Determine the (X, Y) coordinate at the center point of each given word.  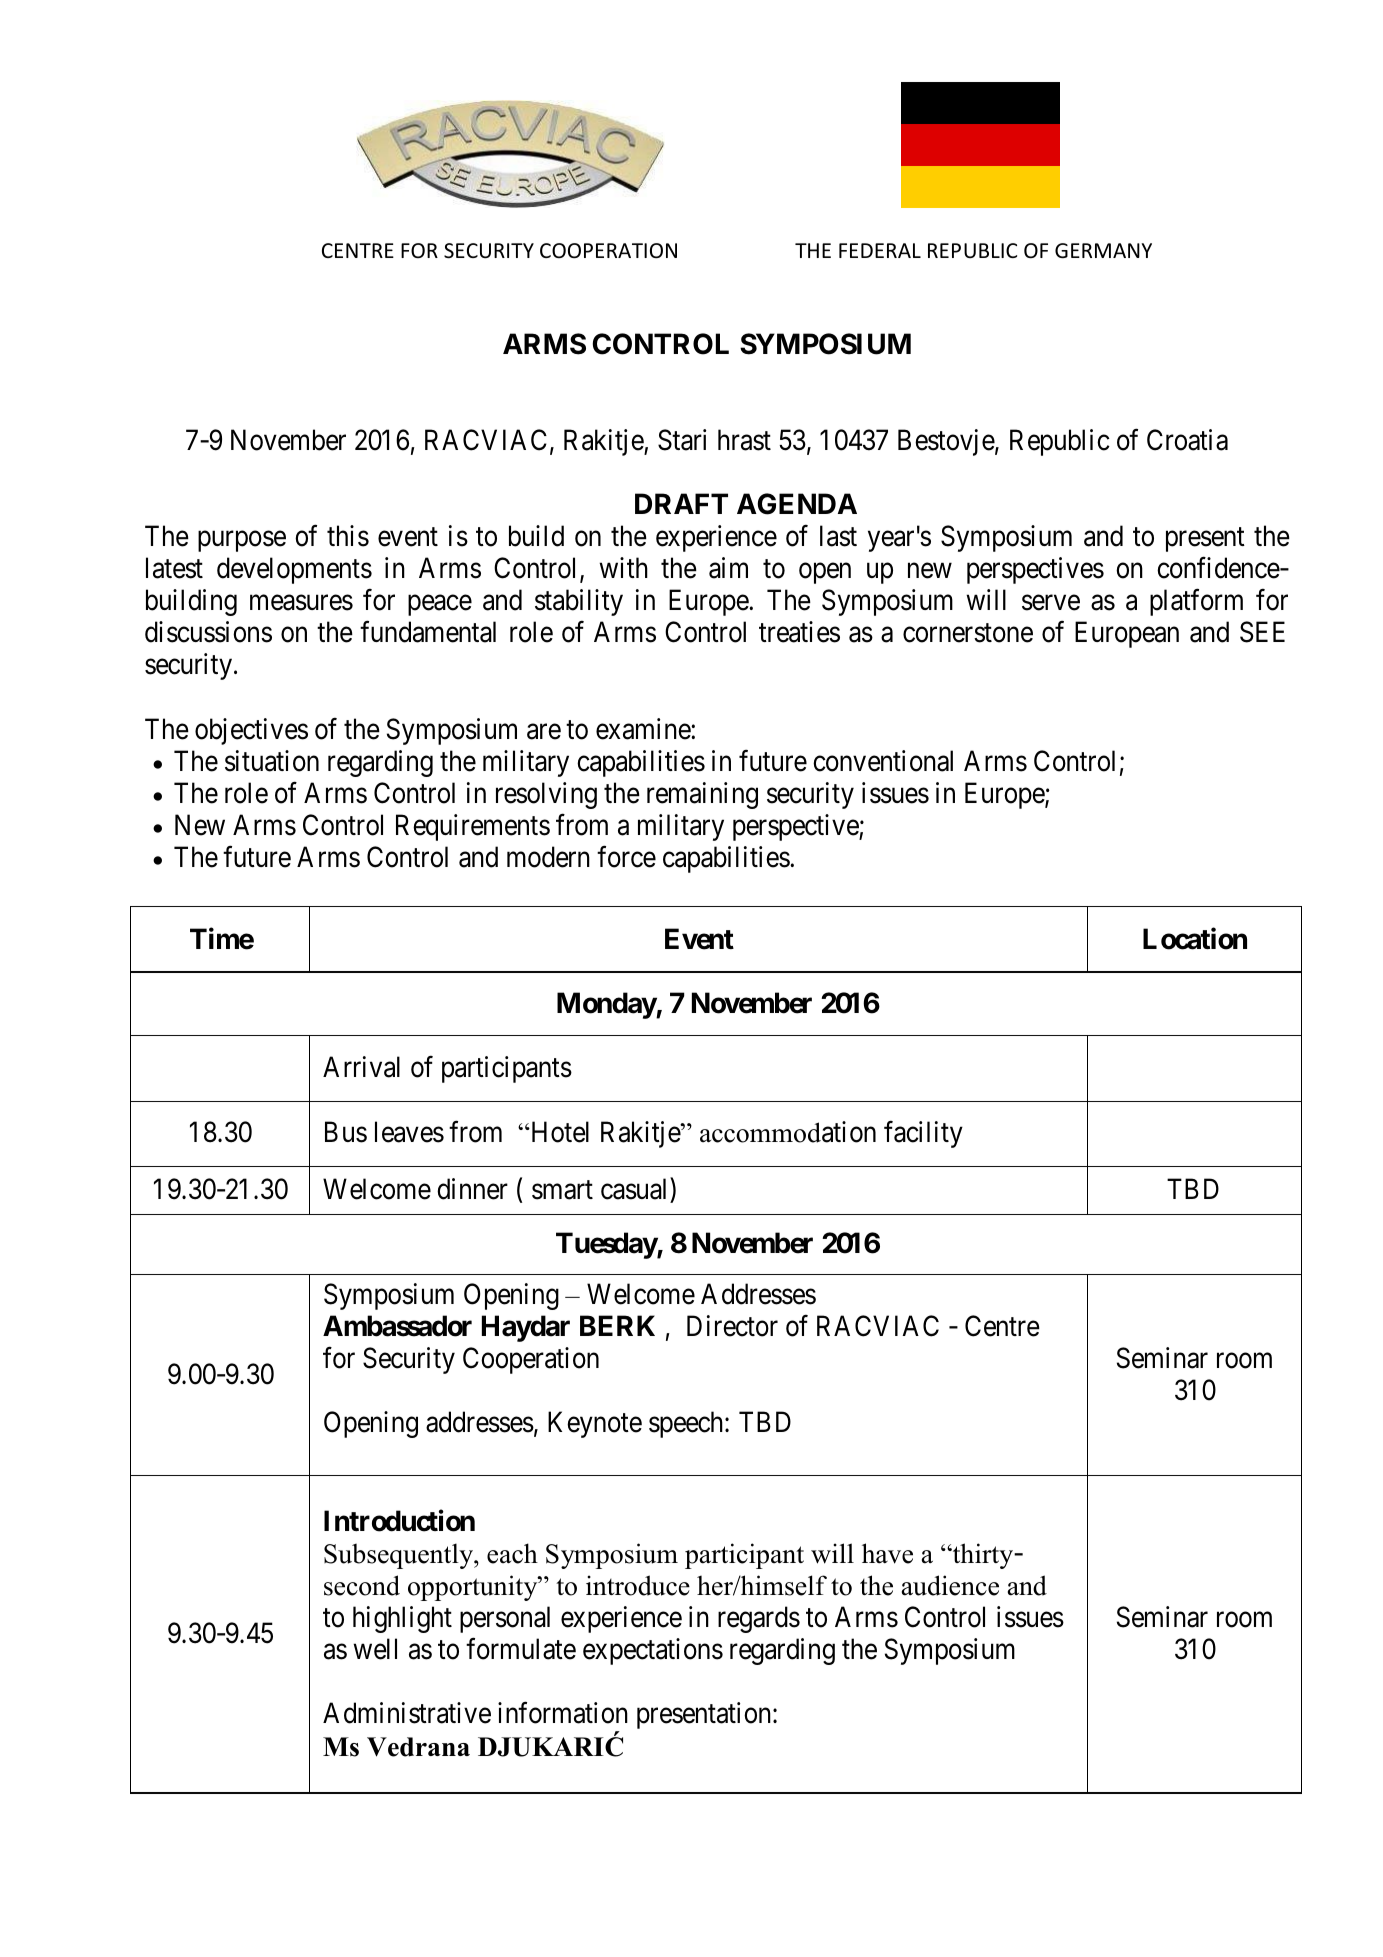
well (375, 1649)
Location (1195, 938)
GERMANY (1103, 250)
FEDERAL (880, 250)
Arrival (361, 1067)
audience (950, 1585)
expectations (653, 1651)
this (348, 536)
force (626, 857)
